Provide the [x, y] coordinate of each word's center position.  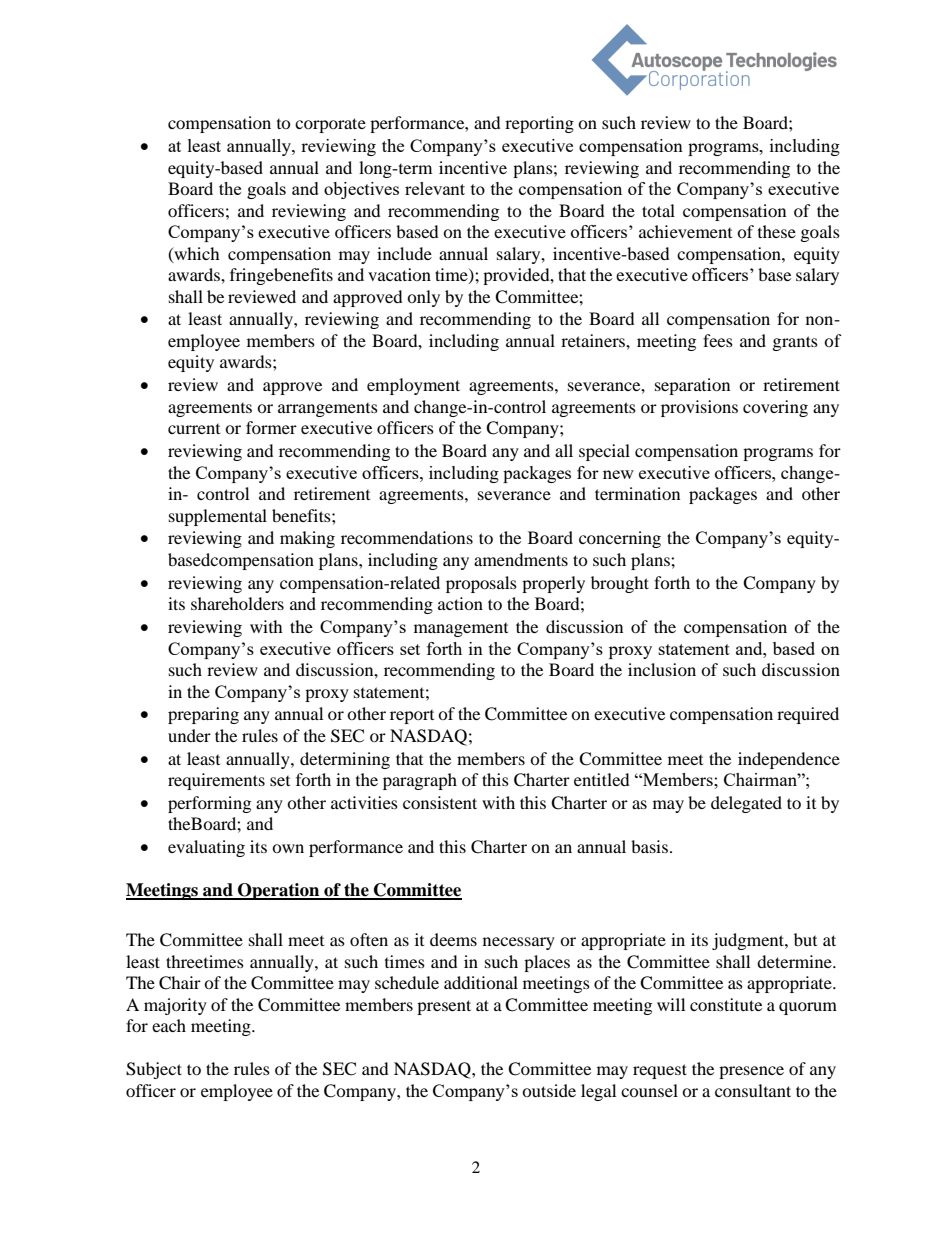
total [658, 210]
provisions [699, 408]
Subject [154, 1070]
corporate [330, 125]
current [194, 429]
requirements [216, 781]
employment [413, 386]
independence [789, 760]
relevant [435, 188]
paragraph [420, 781]
